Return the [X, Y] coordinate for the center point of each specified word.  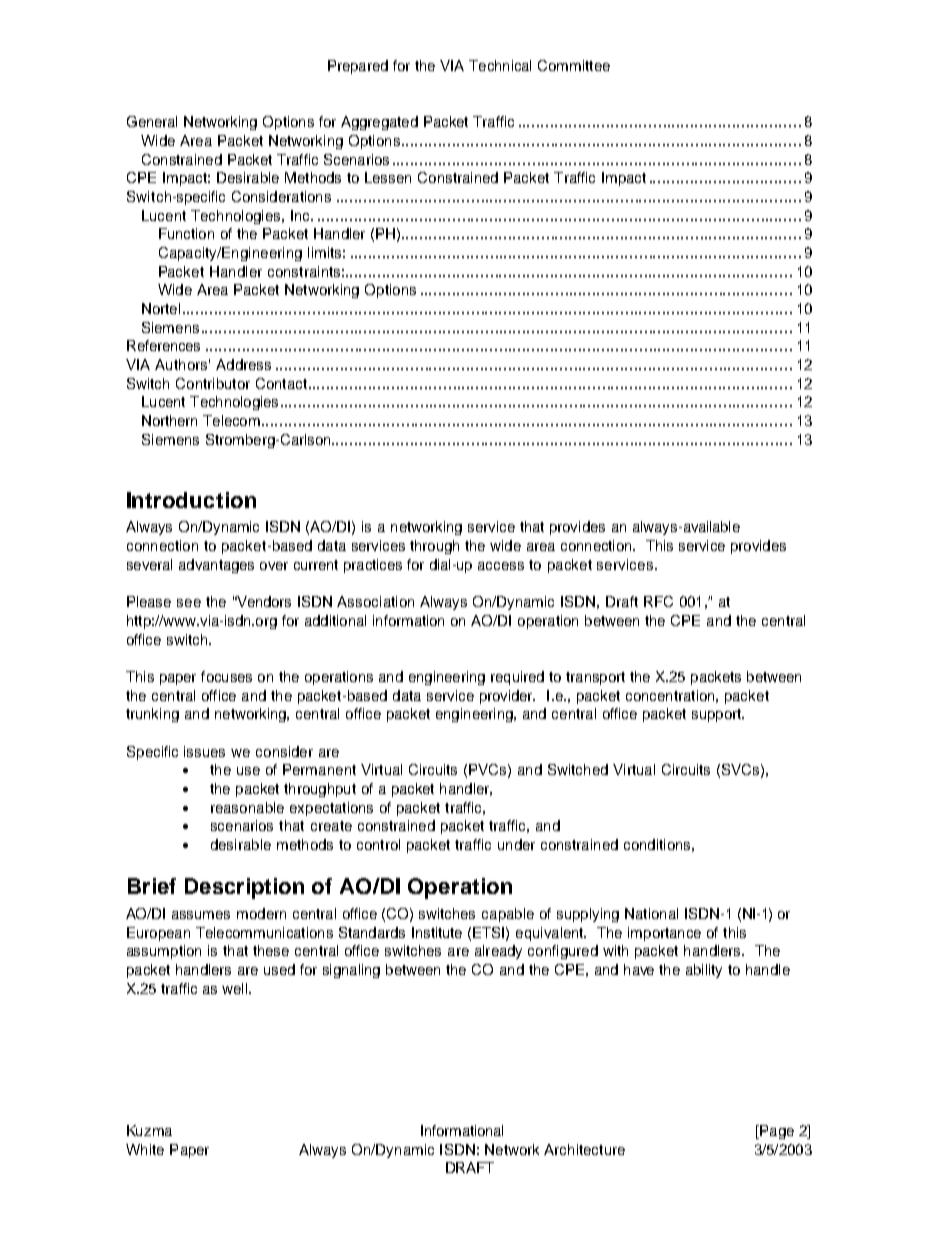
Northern [169, 420]
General [152, 121]
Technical [500, 65]
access [501, 566]
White [145, 1149]
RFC [658, 601]
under [516, 844]
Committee [574, 65]
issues [204, 751]
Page [776, 1132]
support [718, 715]
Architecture [584, 1149]
